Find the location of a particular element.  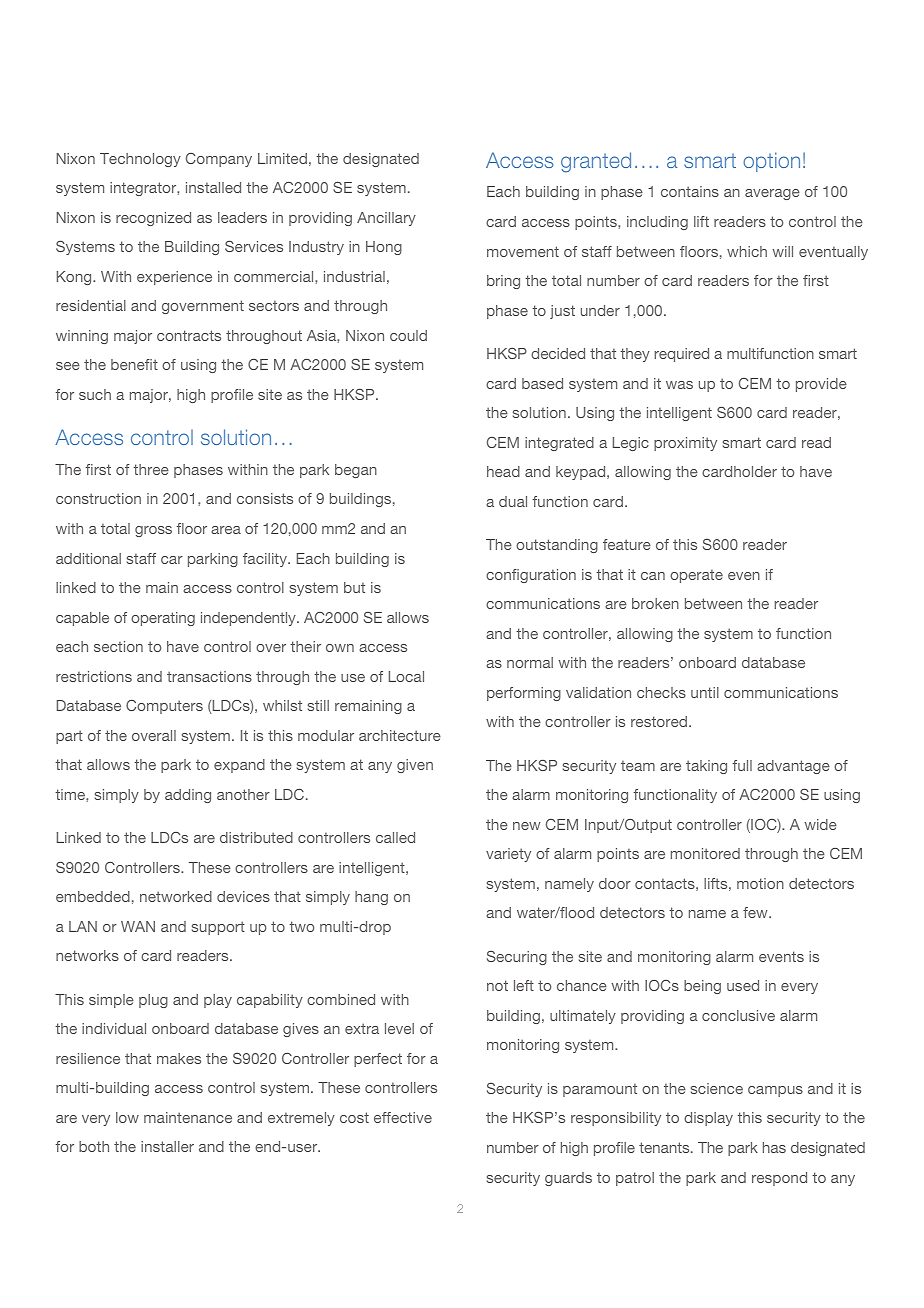

monitored is located at coordinates (705, 853).
